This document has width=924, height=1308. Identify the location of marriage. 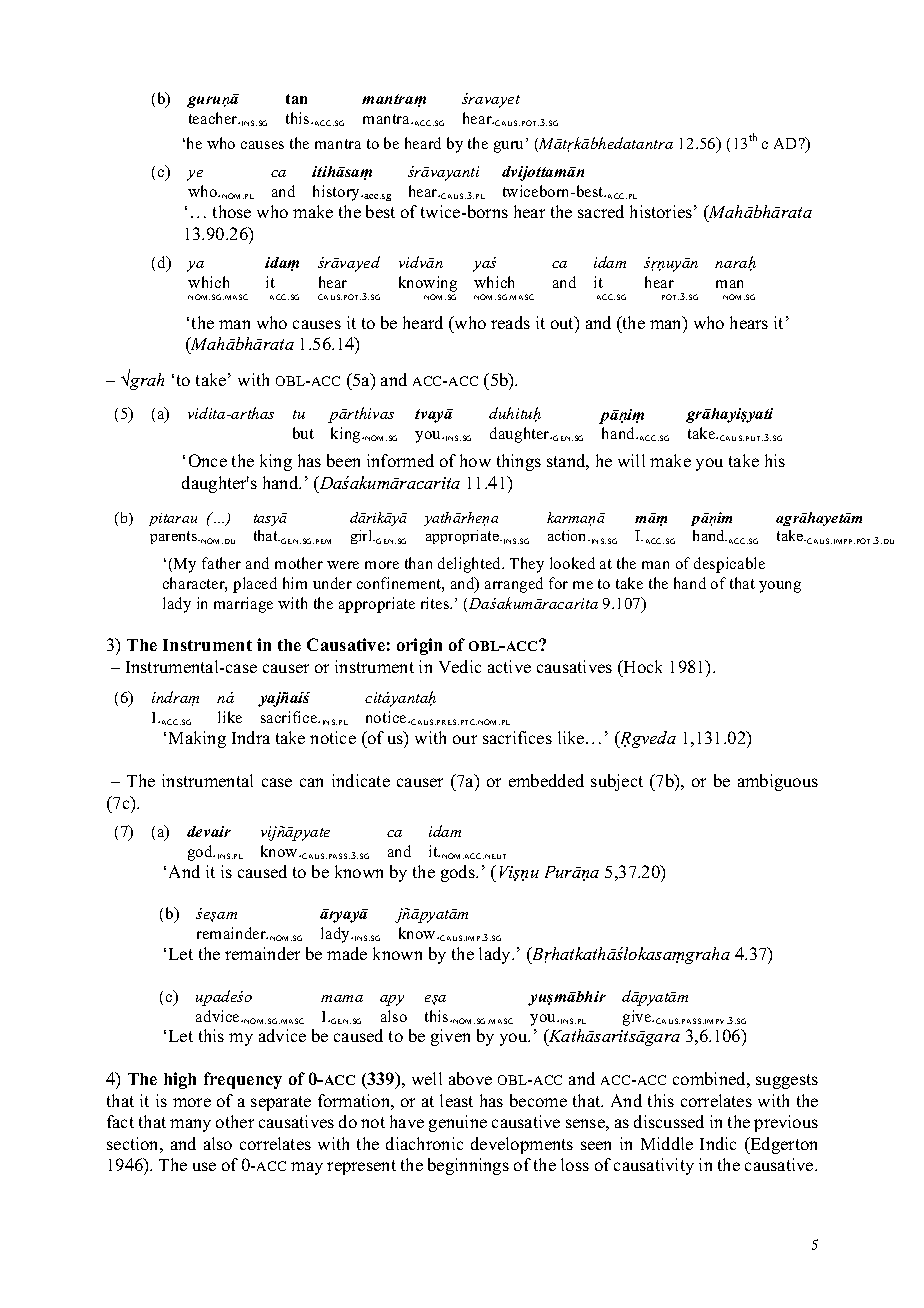
(243, 605).
